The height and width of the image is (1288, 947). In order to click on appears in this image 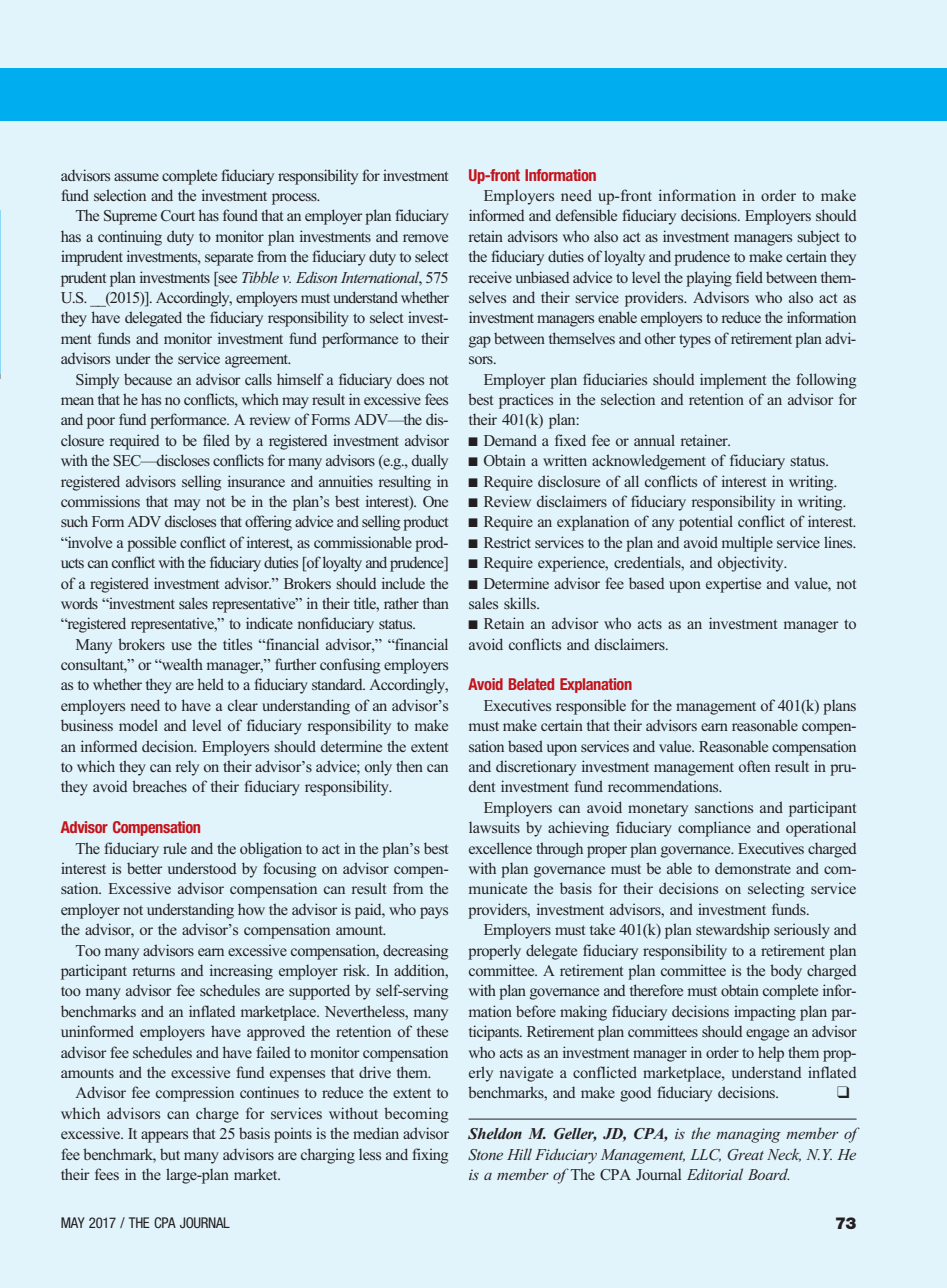, I will do `click(164, 1137)`.
